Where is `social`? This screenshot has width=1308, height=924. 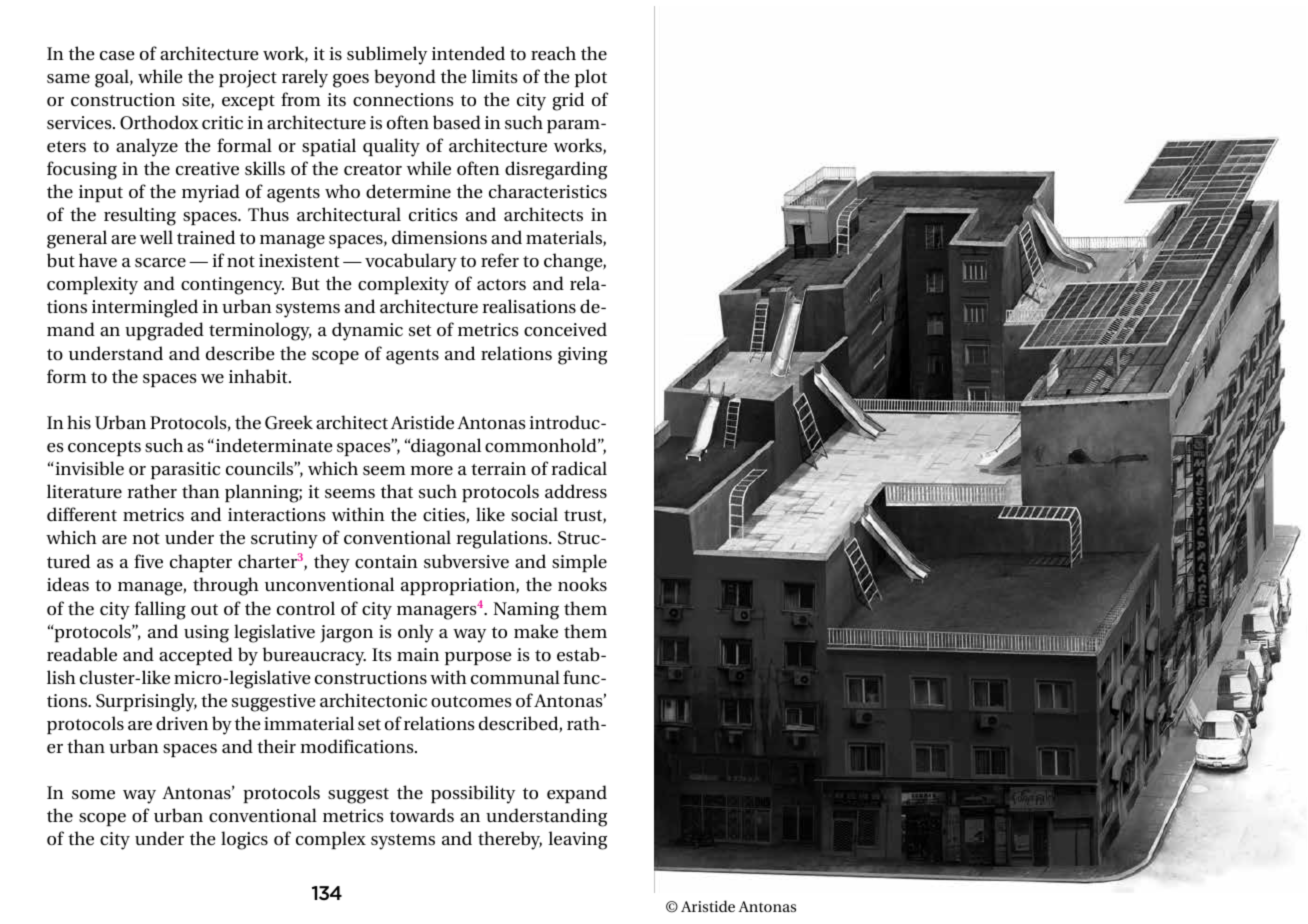 social is located at coordinates (534, 514).
